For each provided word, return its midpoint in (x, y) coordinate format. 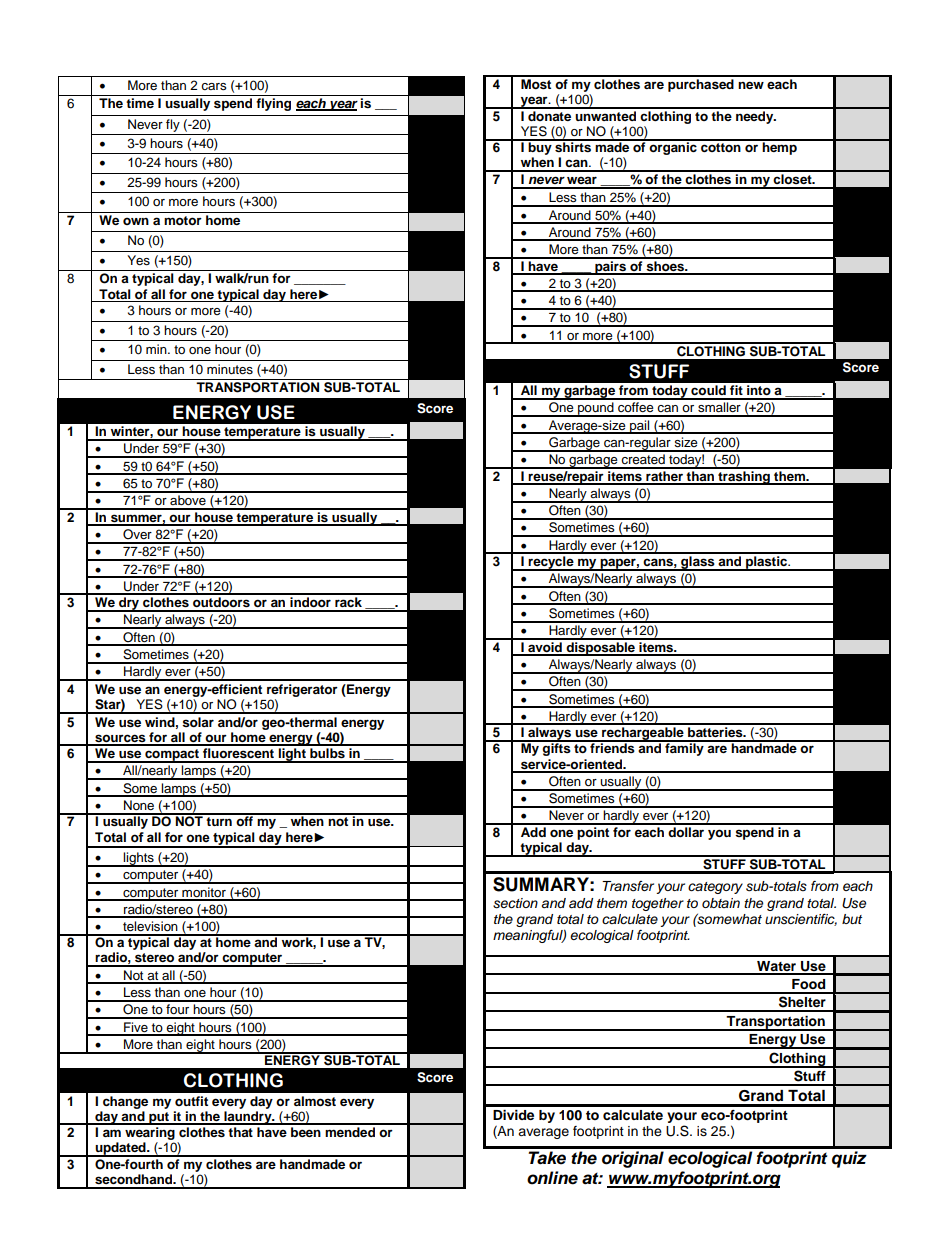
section (515, 903)
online (552, 1178)
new (751, 85)
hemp (779, 147)
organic (673, 147)
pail (640, 427)
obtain (721, 903)
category (715, 888)
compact (172, 756)
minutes (230, 369)
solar (198, 722)
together (658, 904)
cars (214, 86)
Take (547, 1158)
